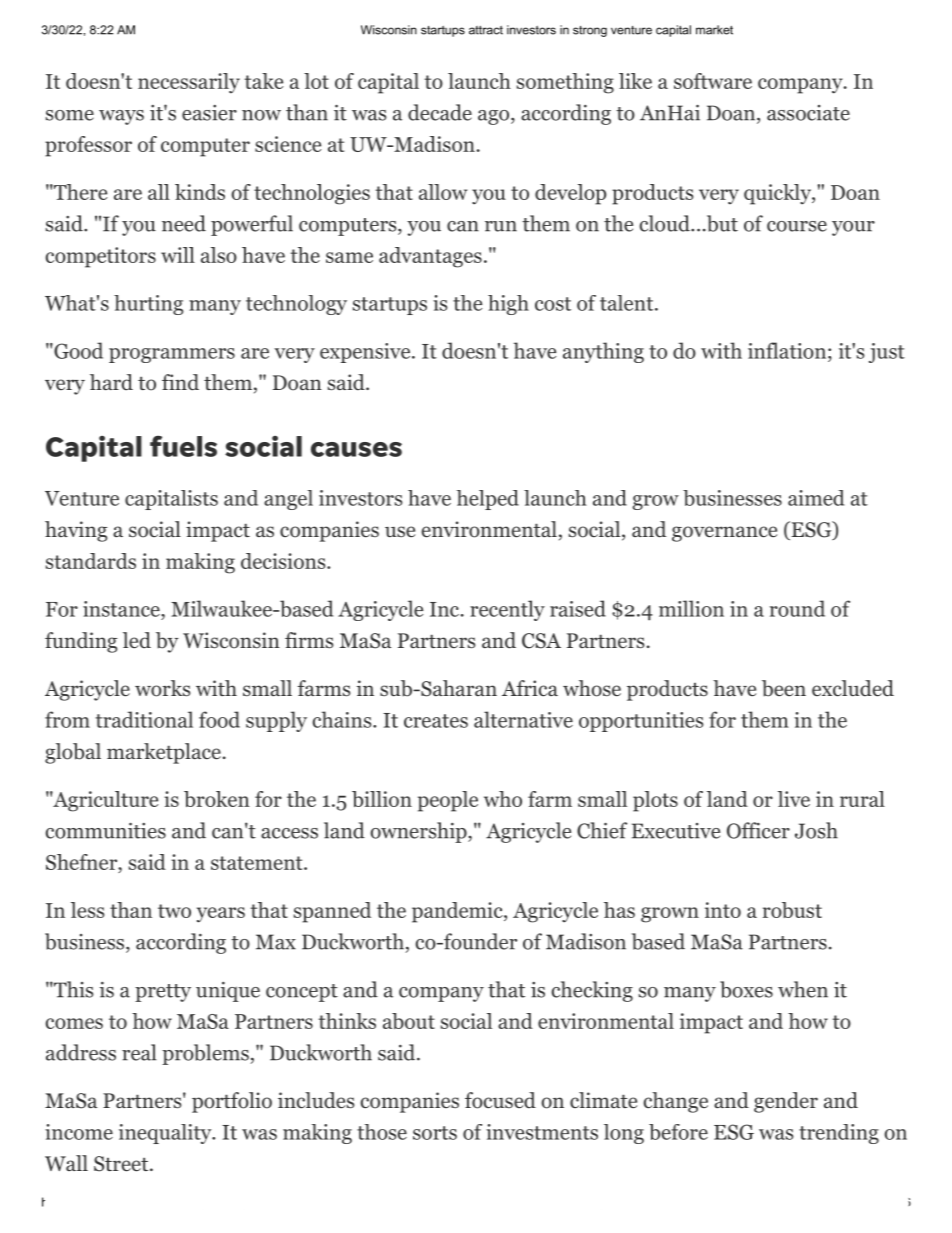 This screenshot has height=1233, width=952. What do you see at coordinates (172, 355) in the screenshot?
I see `programmers` at bounding box center [172, 355].
